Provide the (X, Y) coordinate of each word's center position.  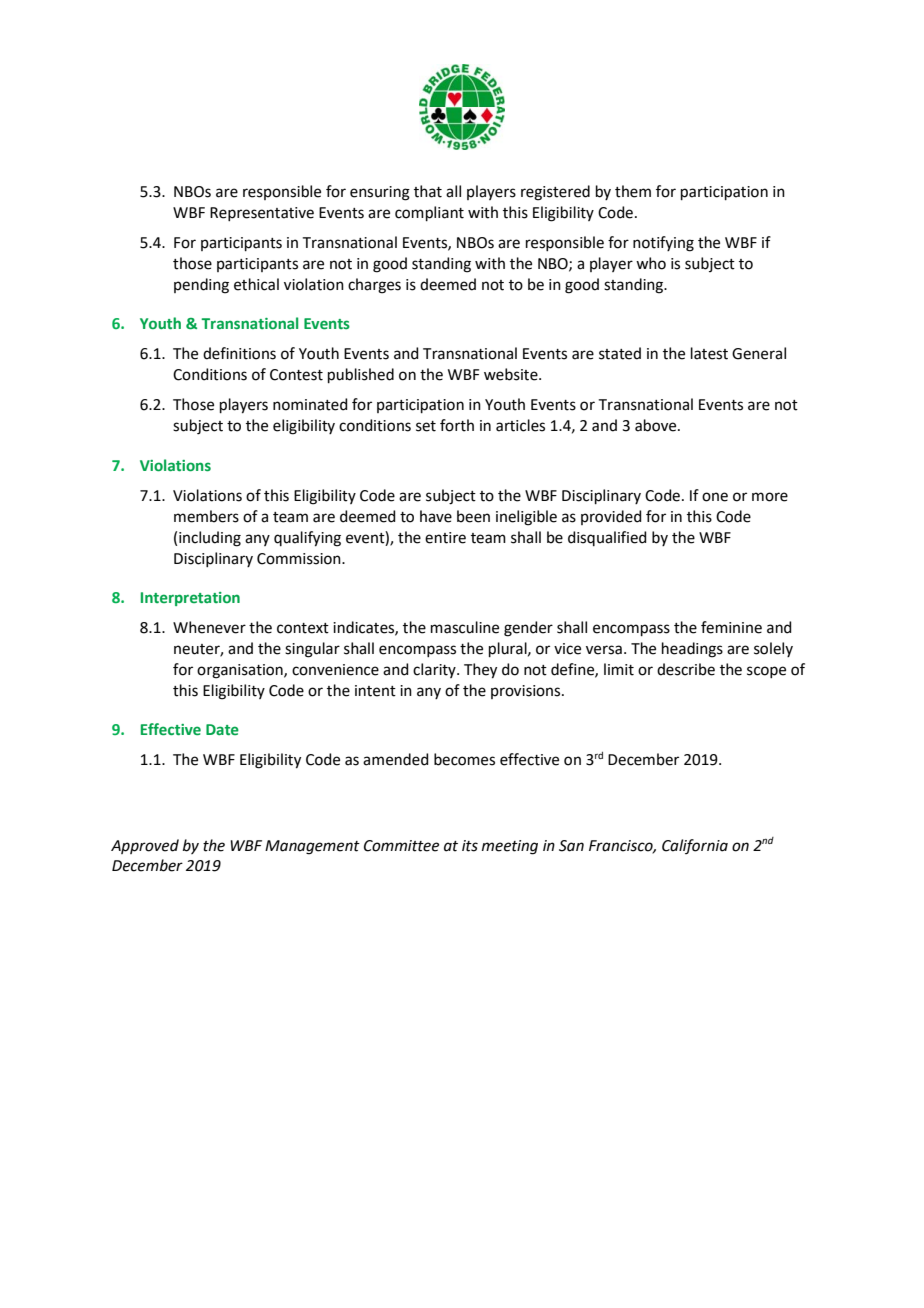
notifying (663, 244)
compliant (429, 213)
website (512, 374)
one (715, 497)
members (206, 516)
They (480, 671)
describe (686, 669)
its (470, 846)
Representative (262, 214)
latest (709, 353)
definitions (239, 353)
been (473, 516)
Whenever (209, 627)
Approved (145, 846)
